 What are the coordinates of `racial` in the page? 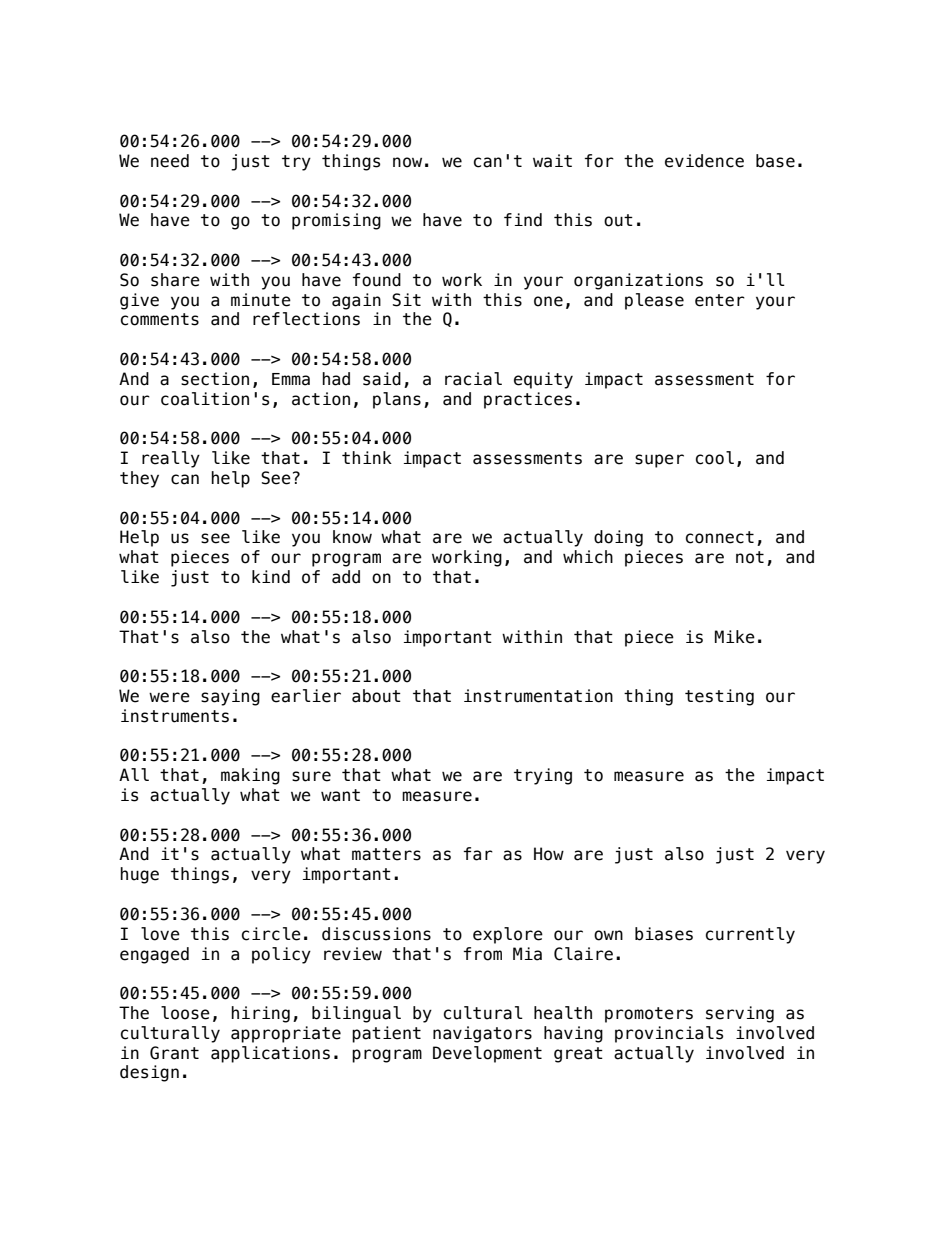 It's located at (473, 379).
